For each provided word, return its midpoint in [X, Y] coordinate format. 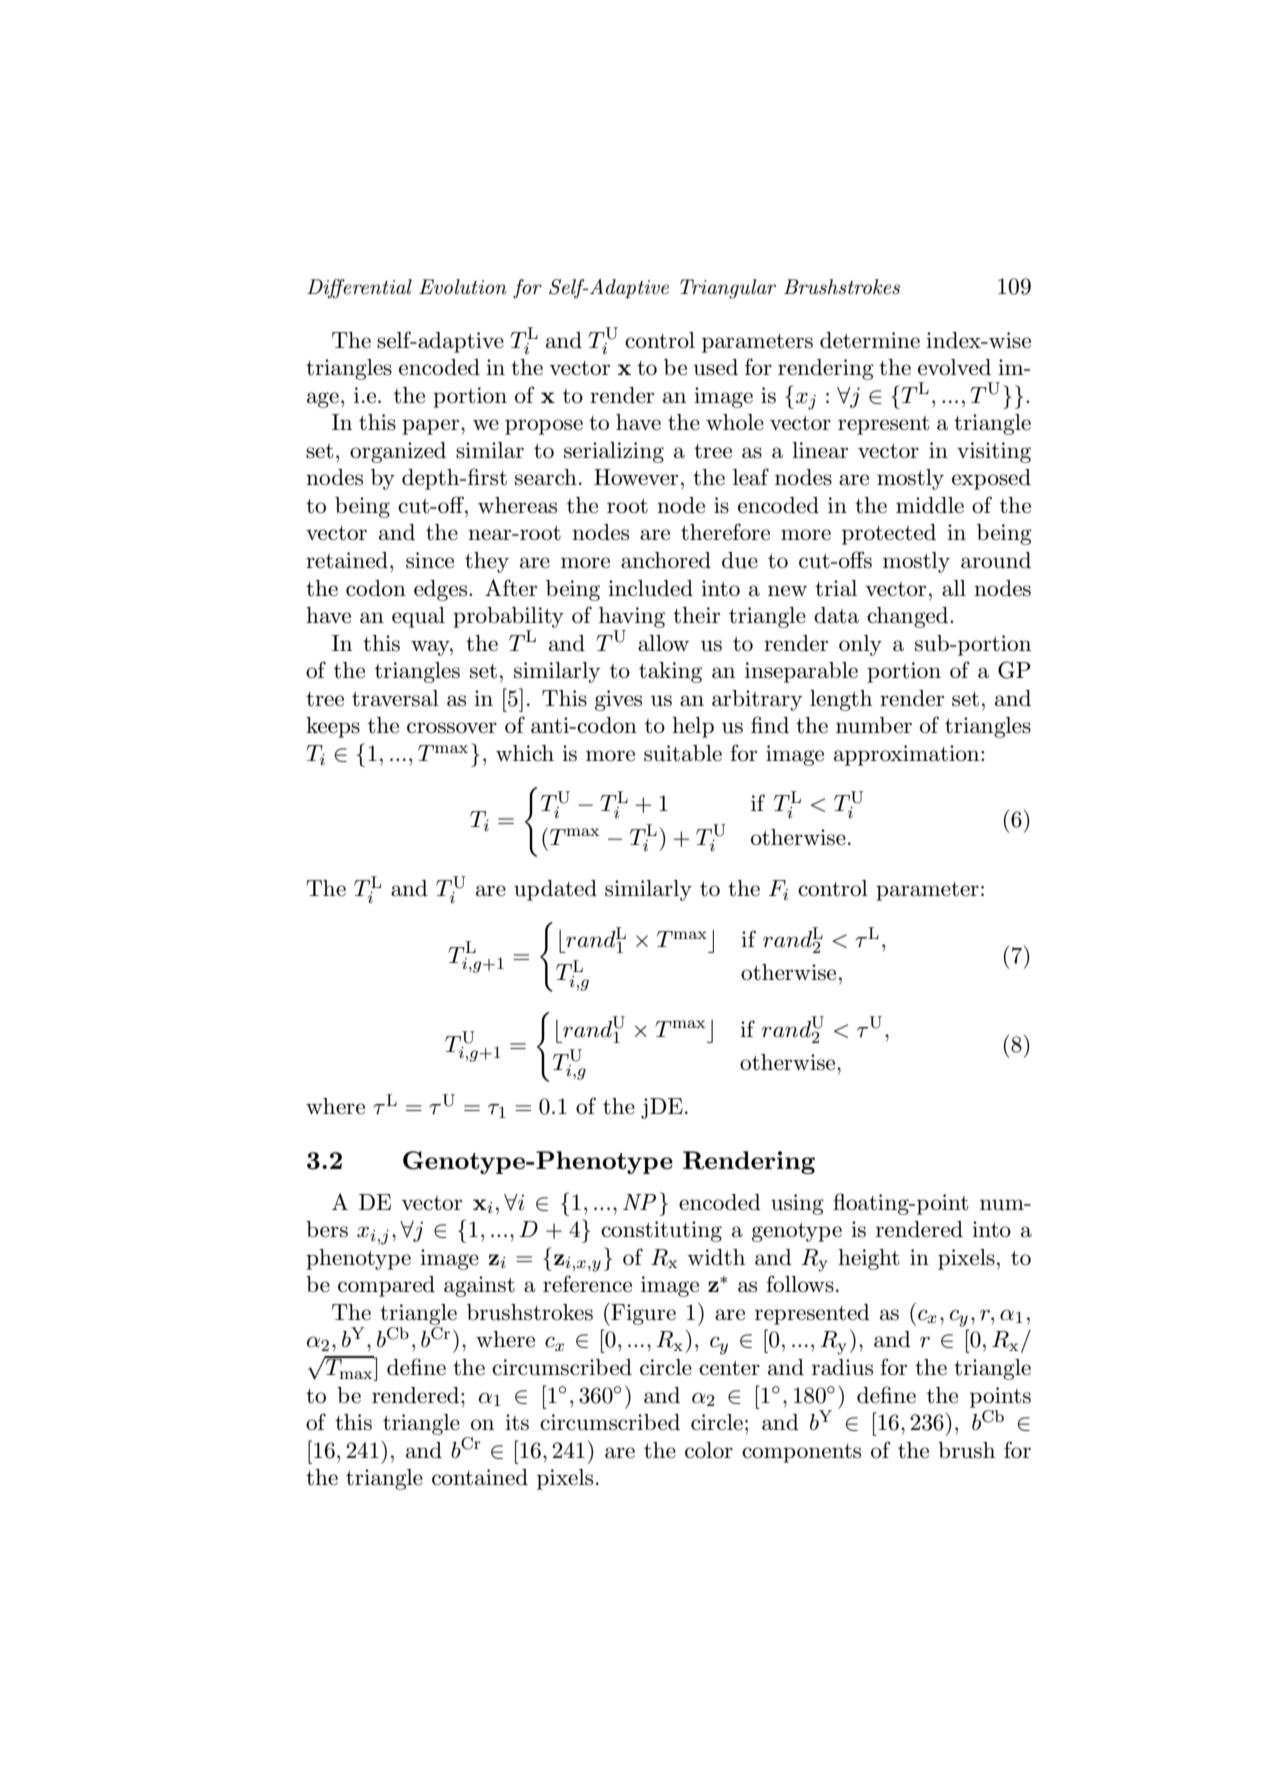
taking [670, 672]
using [797, 1204]
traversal [395, 698]
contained [480, 1477]
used [715, 367]
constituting [661, 1231]
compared [386, 1286]
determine [870, 340]
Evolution [463, 287]
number [874, 725]
